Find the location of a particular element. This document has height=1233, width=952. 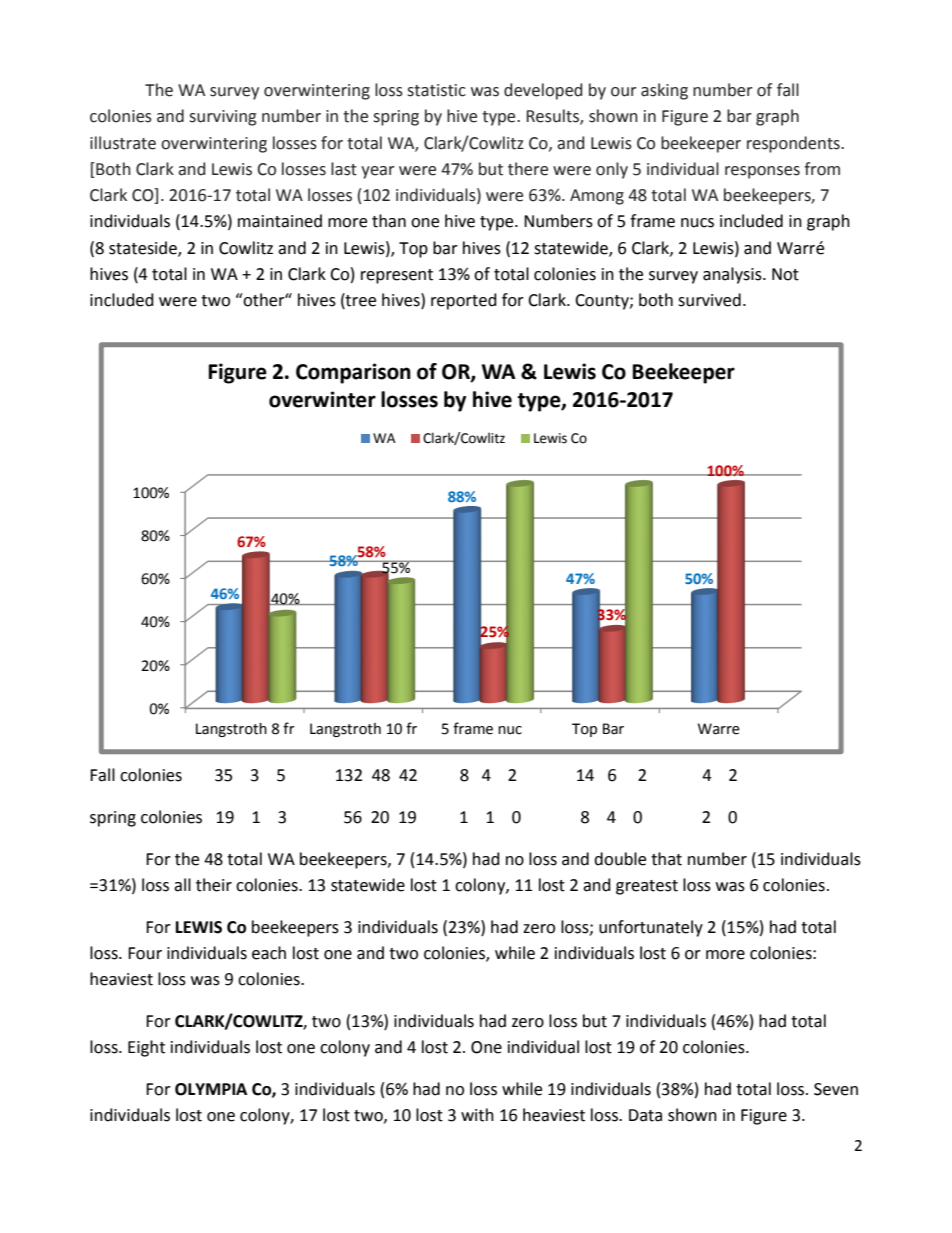

with is located at coordinates (477, 1115).
